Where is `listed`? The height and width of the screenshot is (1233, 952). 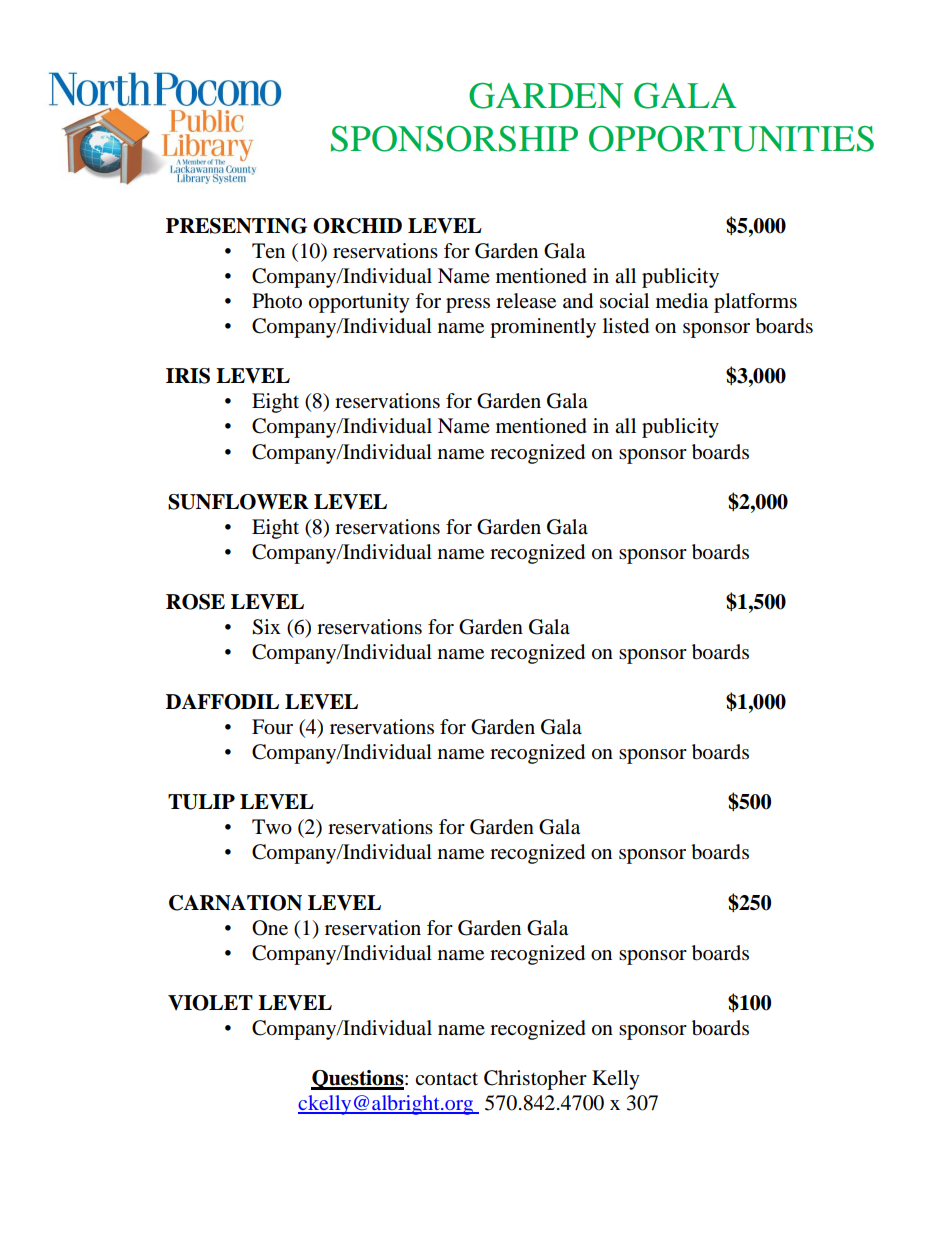 listed is located at coordinates (626, 326).
